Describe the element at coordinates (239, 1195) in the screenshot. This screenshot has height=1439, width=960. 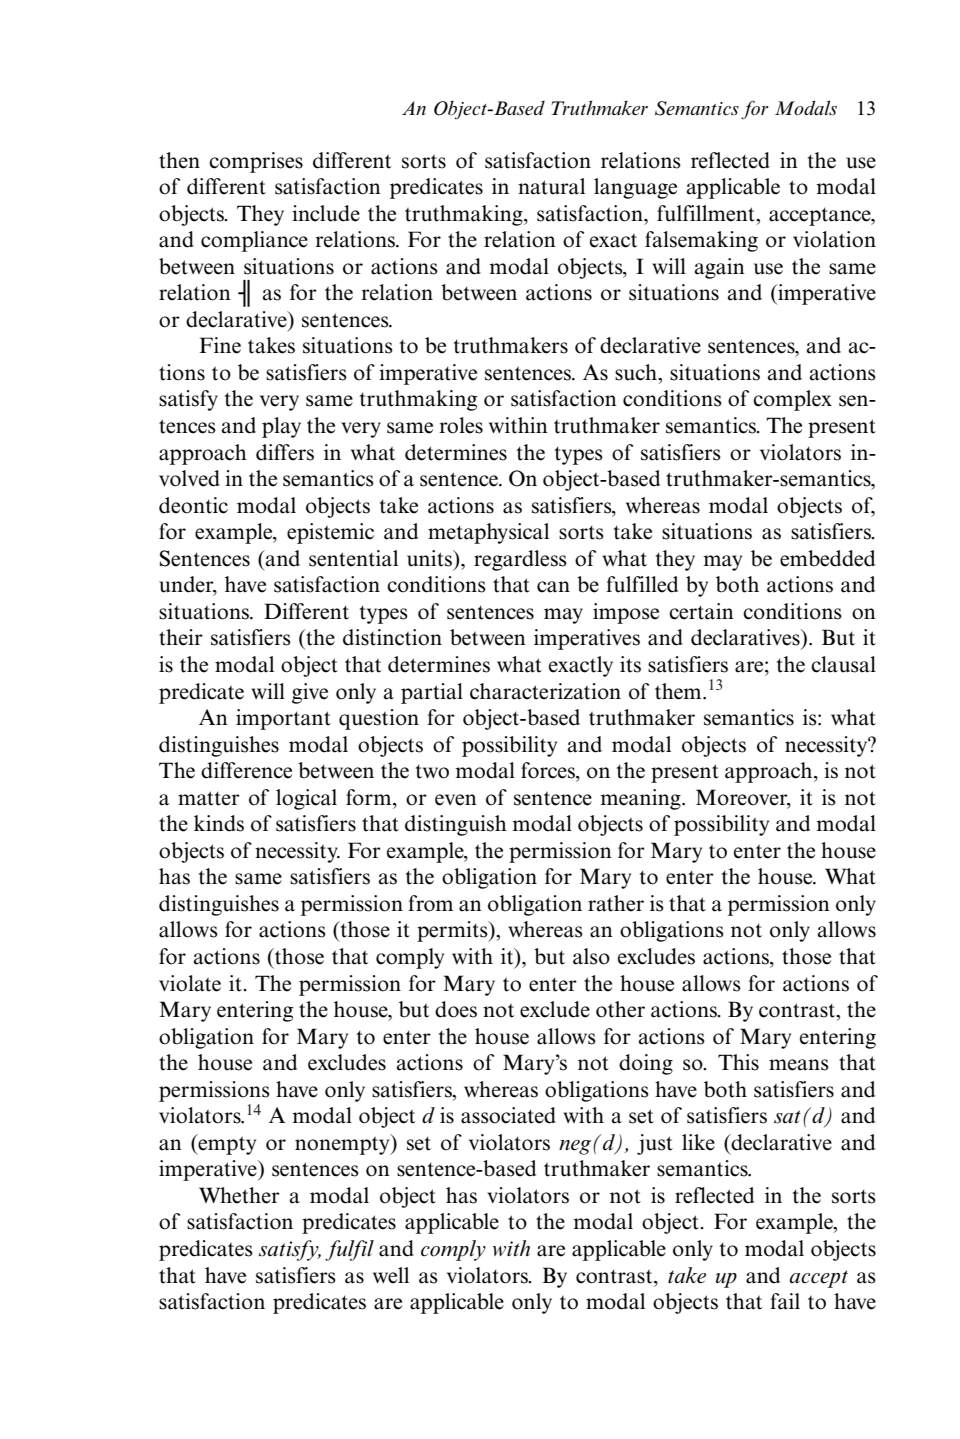
I see `Whether` at that location.
